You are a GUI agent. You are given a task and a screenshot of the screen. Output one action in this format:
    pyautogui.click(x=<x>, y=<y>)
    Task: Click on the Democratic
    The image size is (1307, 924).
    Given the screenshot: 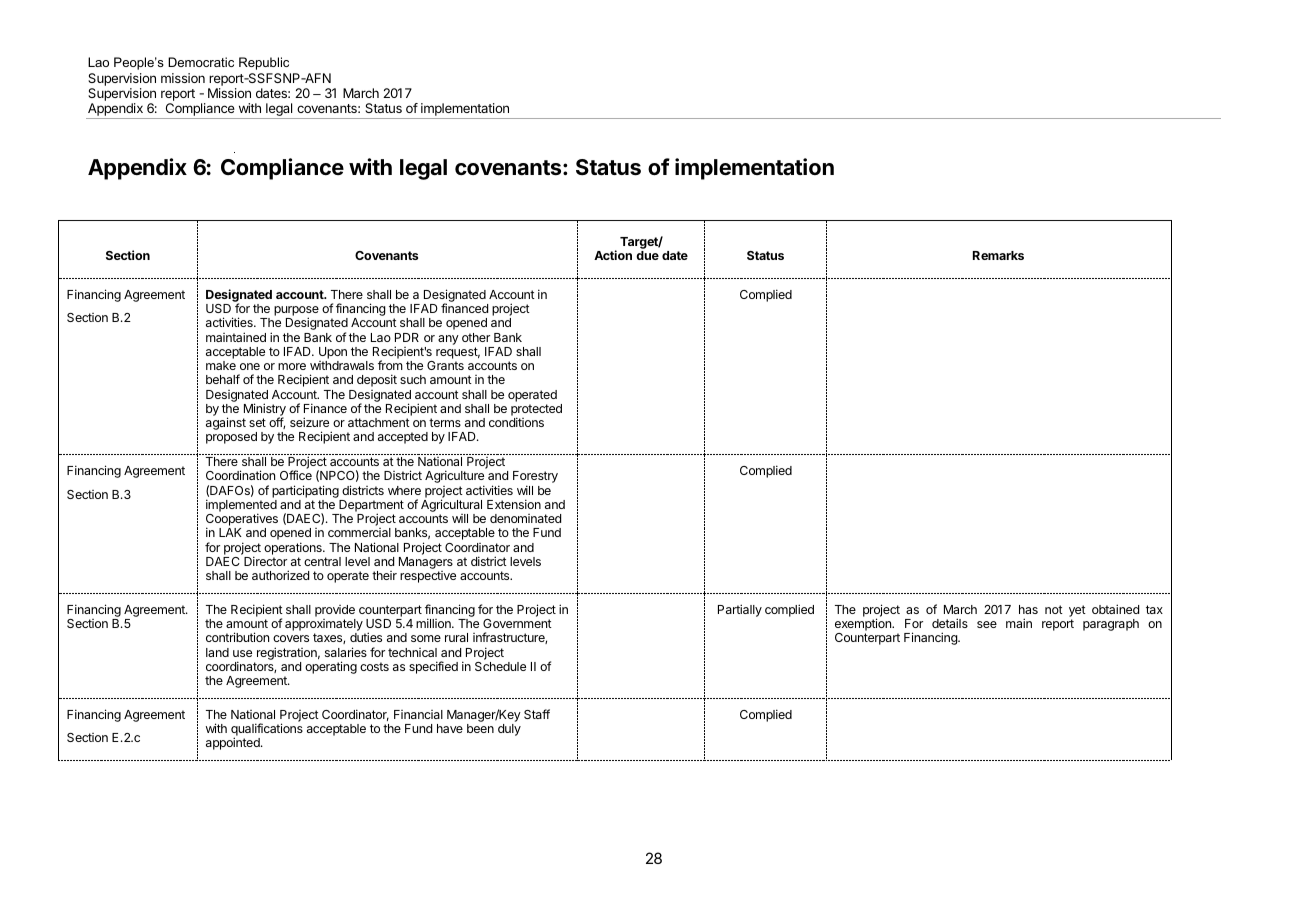 What is the action you would take?
    pyautogui.click(x=201, y=62)
